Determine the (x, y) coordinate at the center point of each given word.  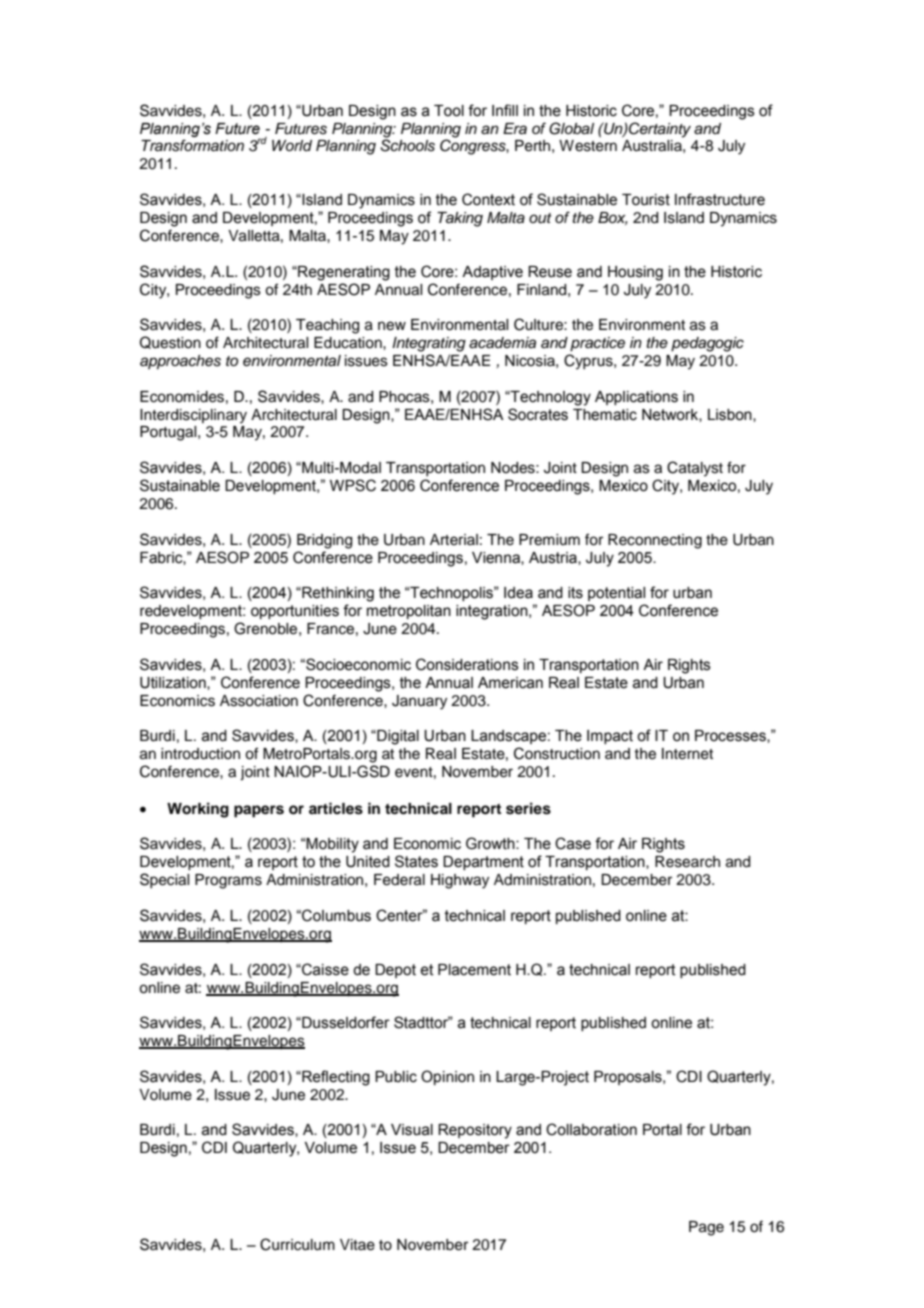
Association (259, 701)
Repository (475, 1131)
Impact (610, 737)
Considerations (467, 664)
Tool (449, 111)
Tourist (646, 200)
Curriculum (297, 1244)
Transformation (192, 145)
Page (706, 1228)
